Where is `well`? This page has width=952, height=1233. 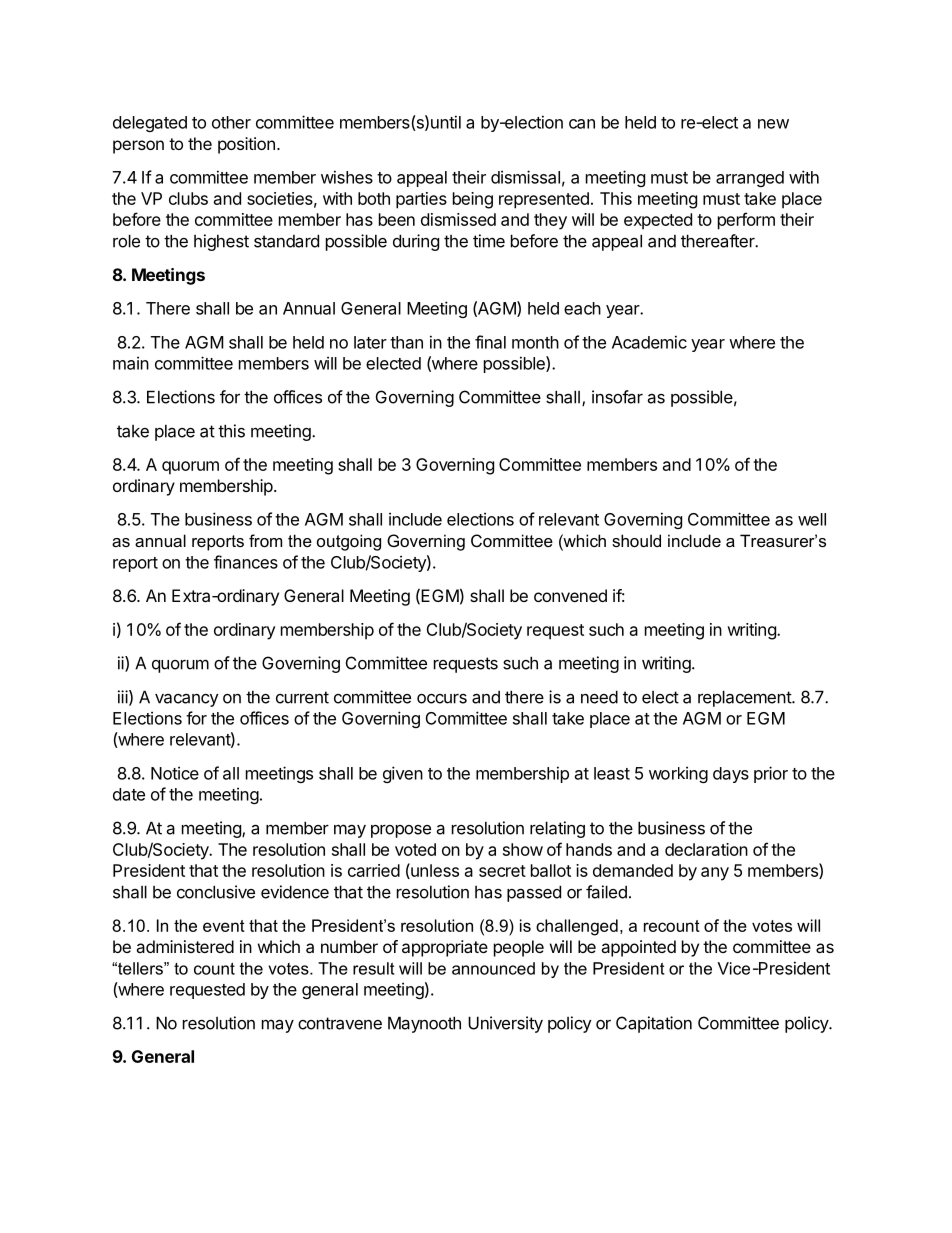
well is located at coordinates (812, 519).
